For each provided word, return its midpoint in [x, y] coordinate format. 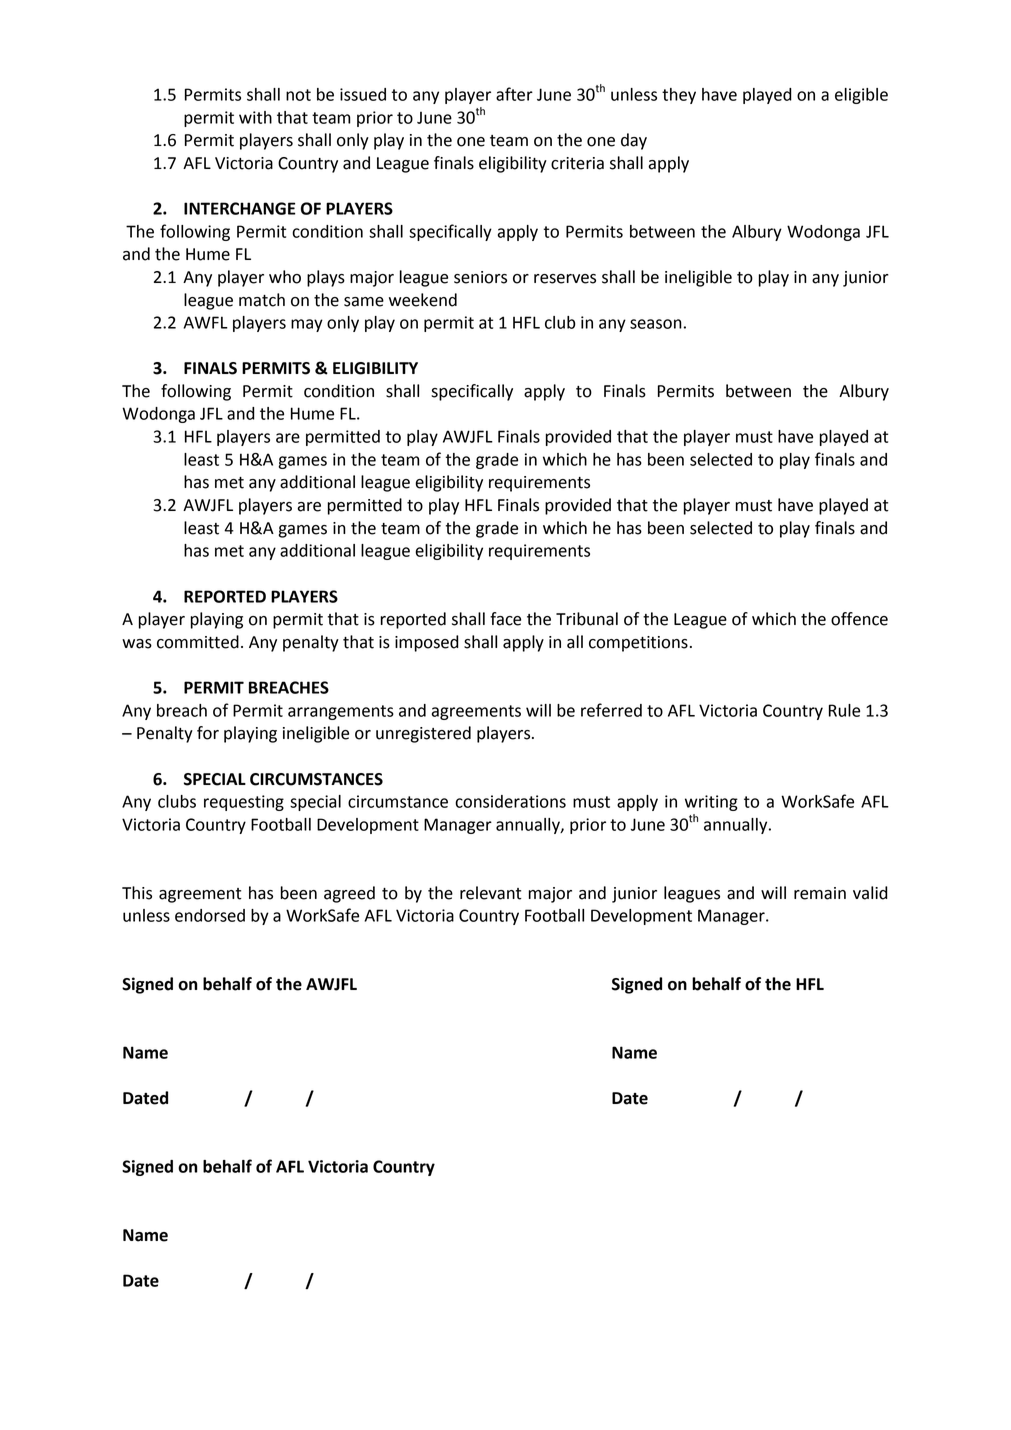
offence [859, 619]
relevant [491, 893]
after [514, 94]
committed [198, 642]
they [679, 96]
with [255, 117]
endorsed [210, 915]
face [505, 619]
